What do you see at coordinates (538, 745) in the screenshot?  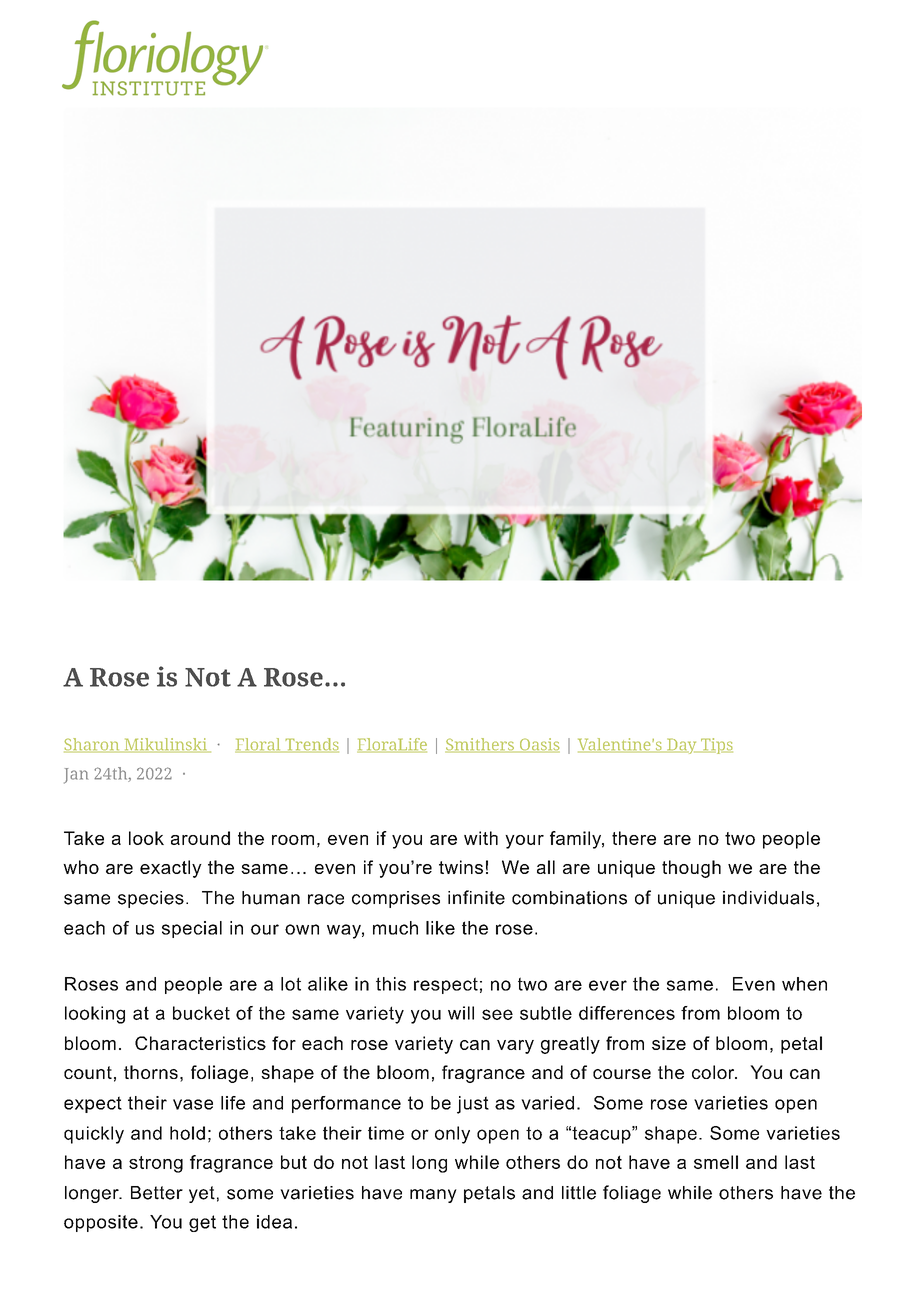 I see `Oasis` at bounding box center [538, 745].
